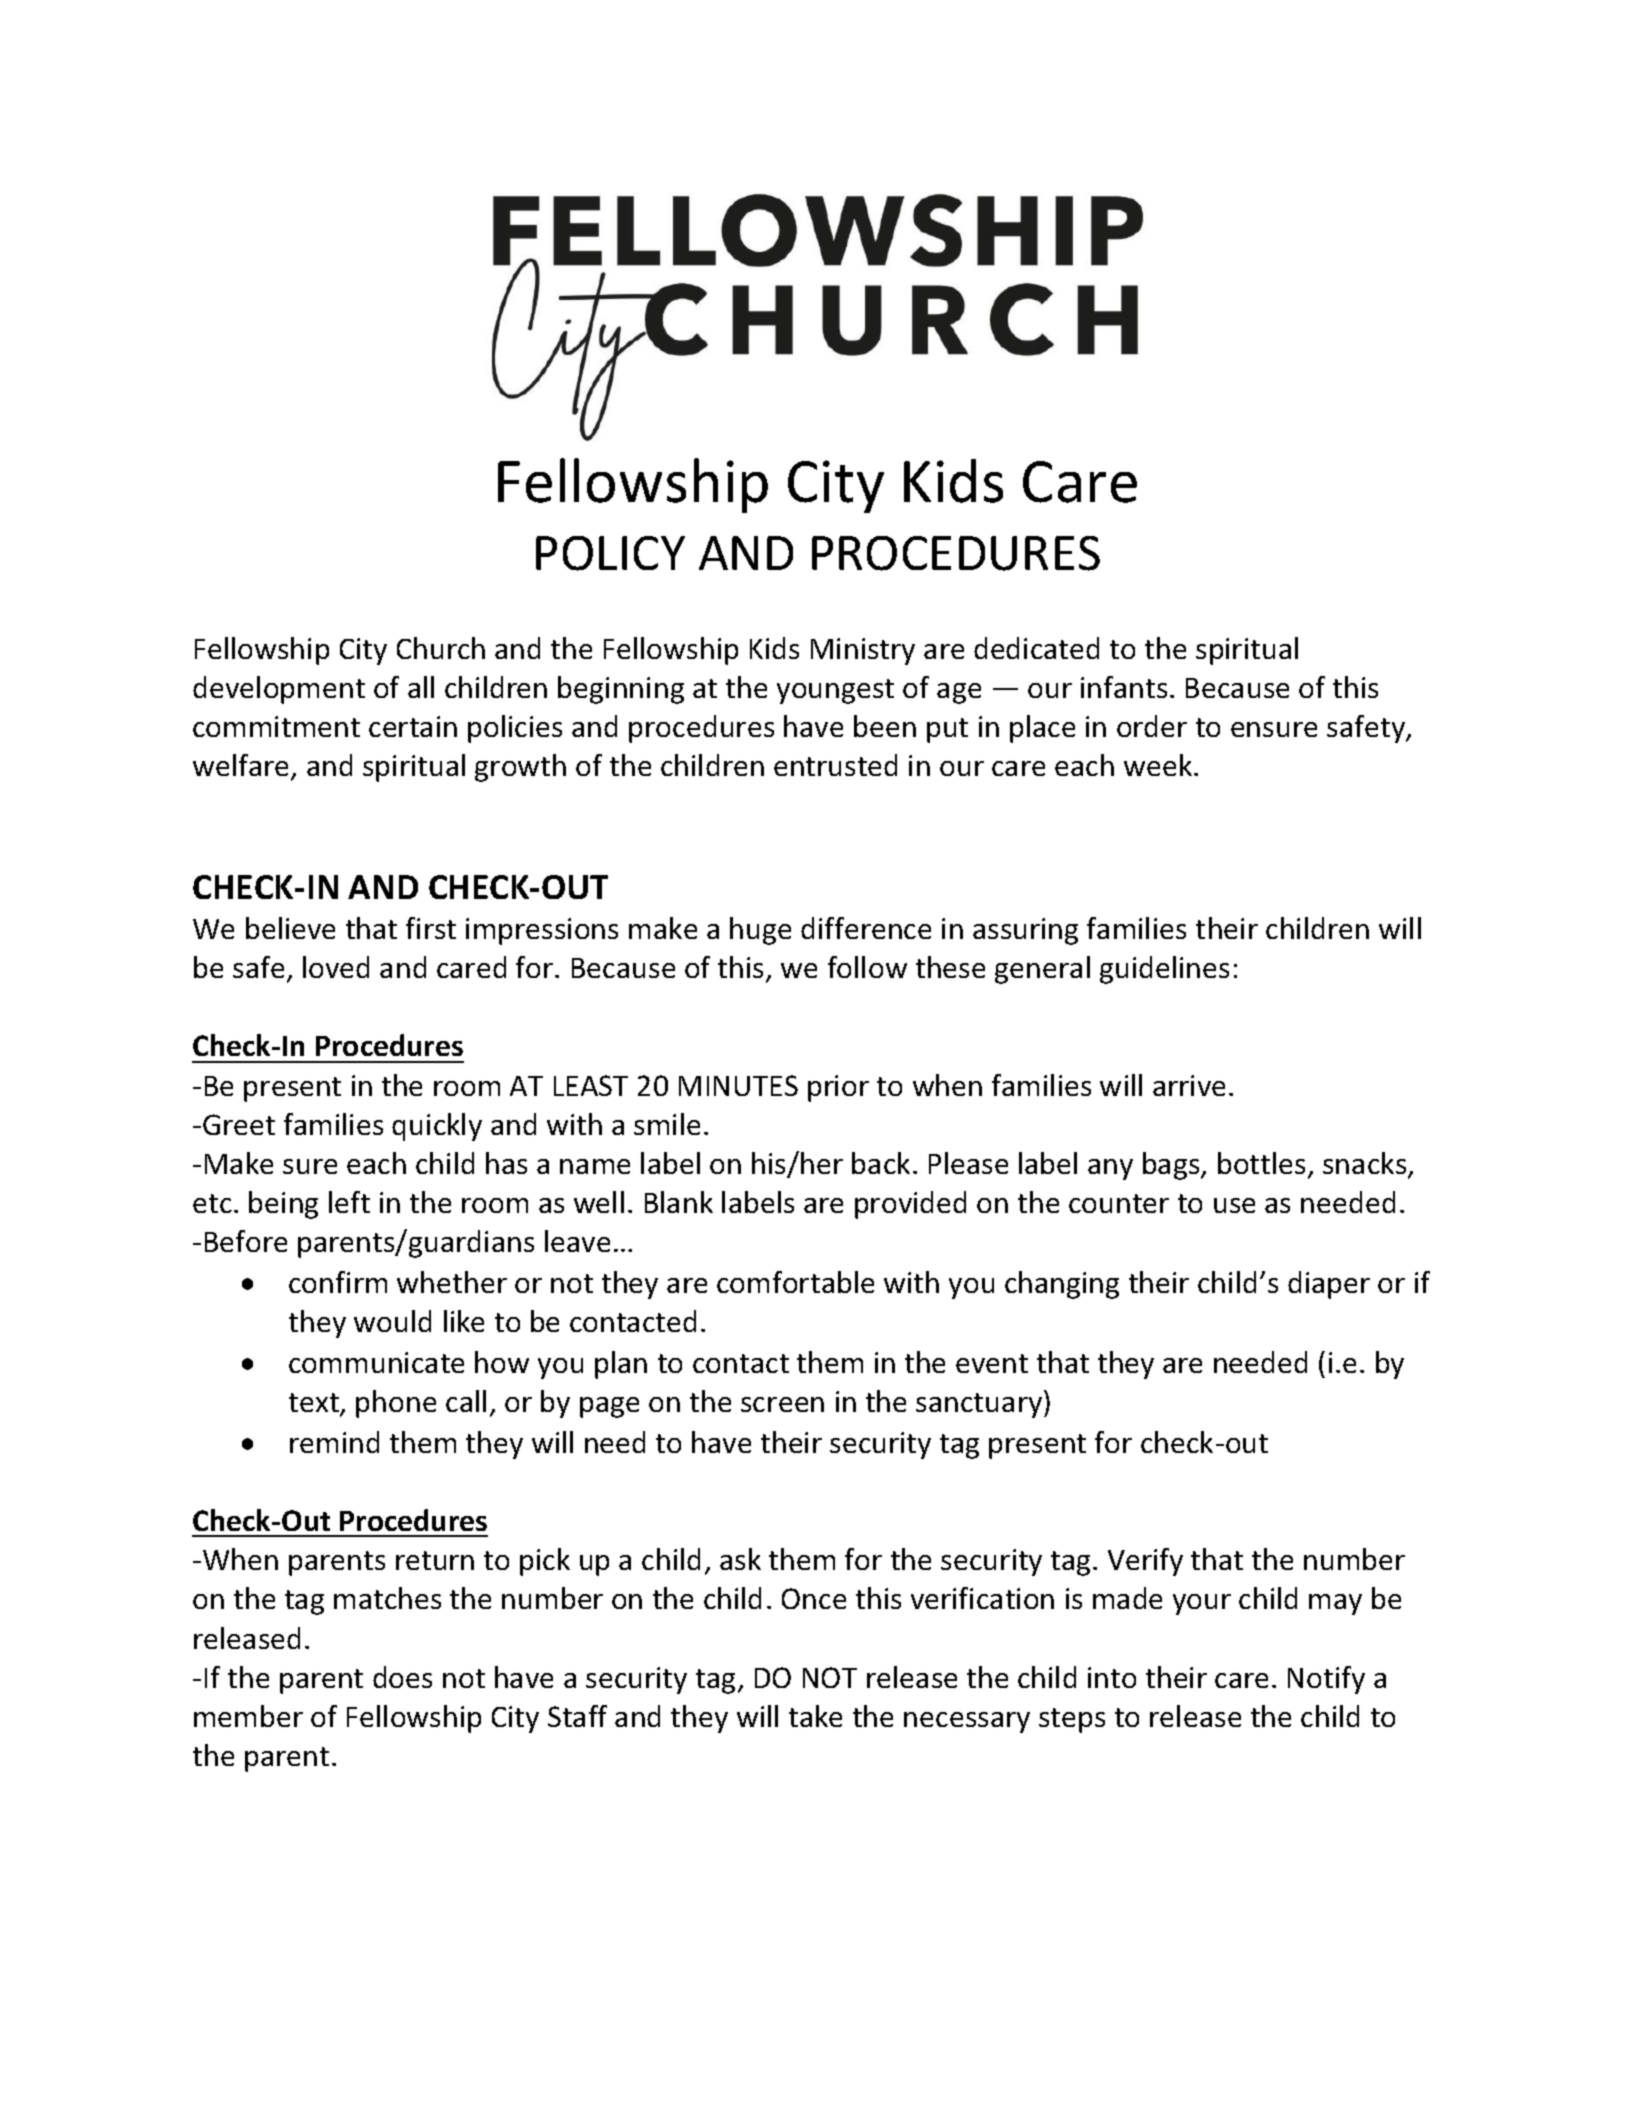  I want to click on screen, so click(782, 1404).
